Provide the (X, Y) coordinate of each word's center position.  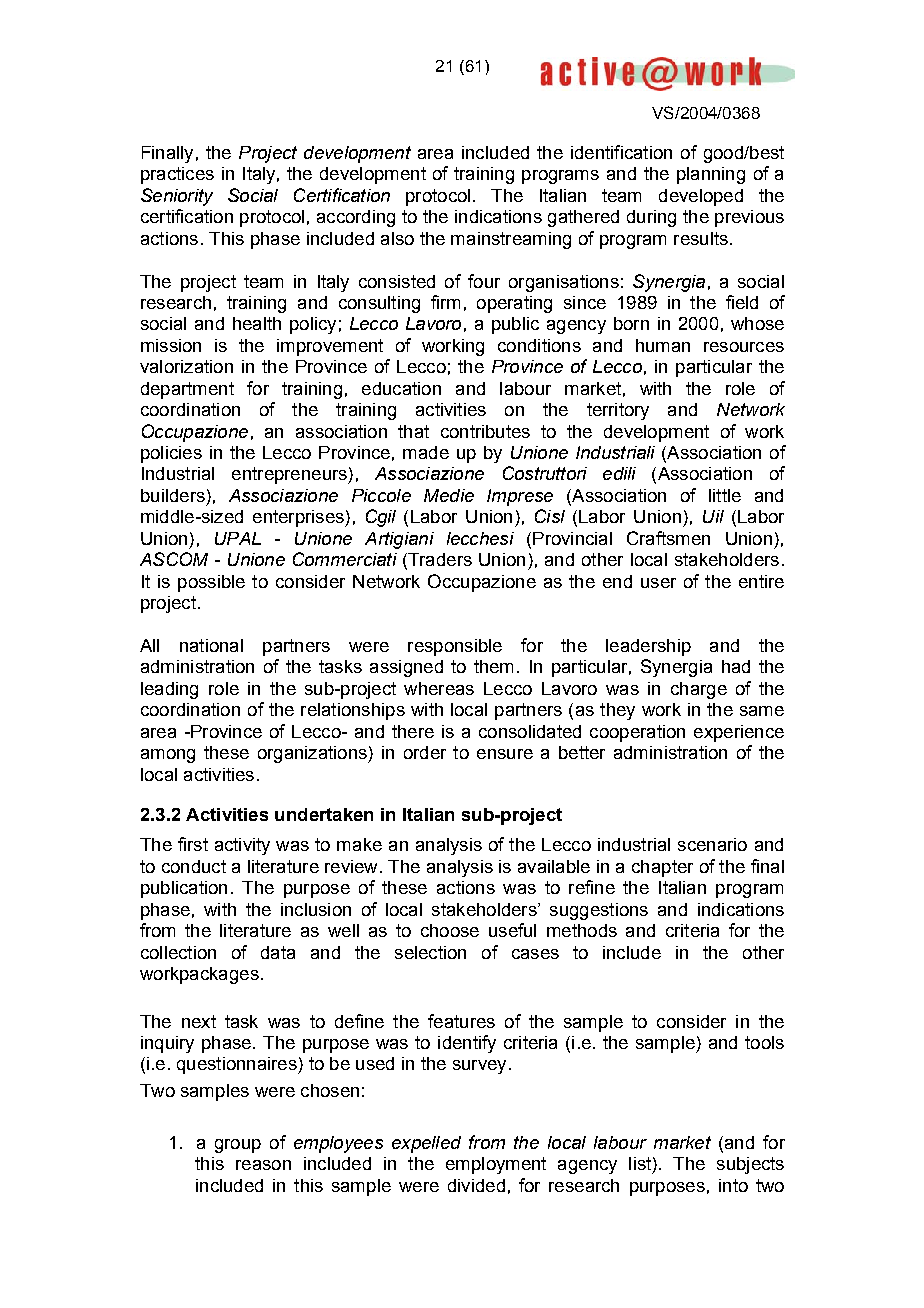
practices (177, 175)
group (238, 1146)
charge (699, 690)
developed (701, 197)
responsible (455, 647)
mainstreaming (511, 240)
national (211, 645)
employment (496, 1165)
